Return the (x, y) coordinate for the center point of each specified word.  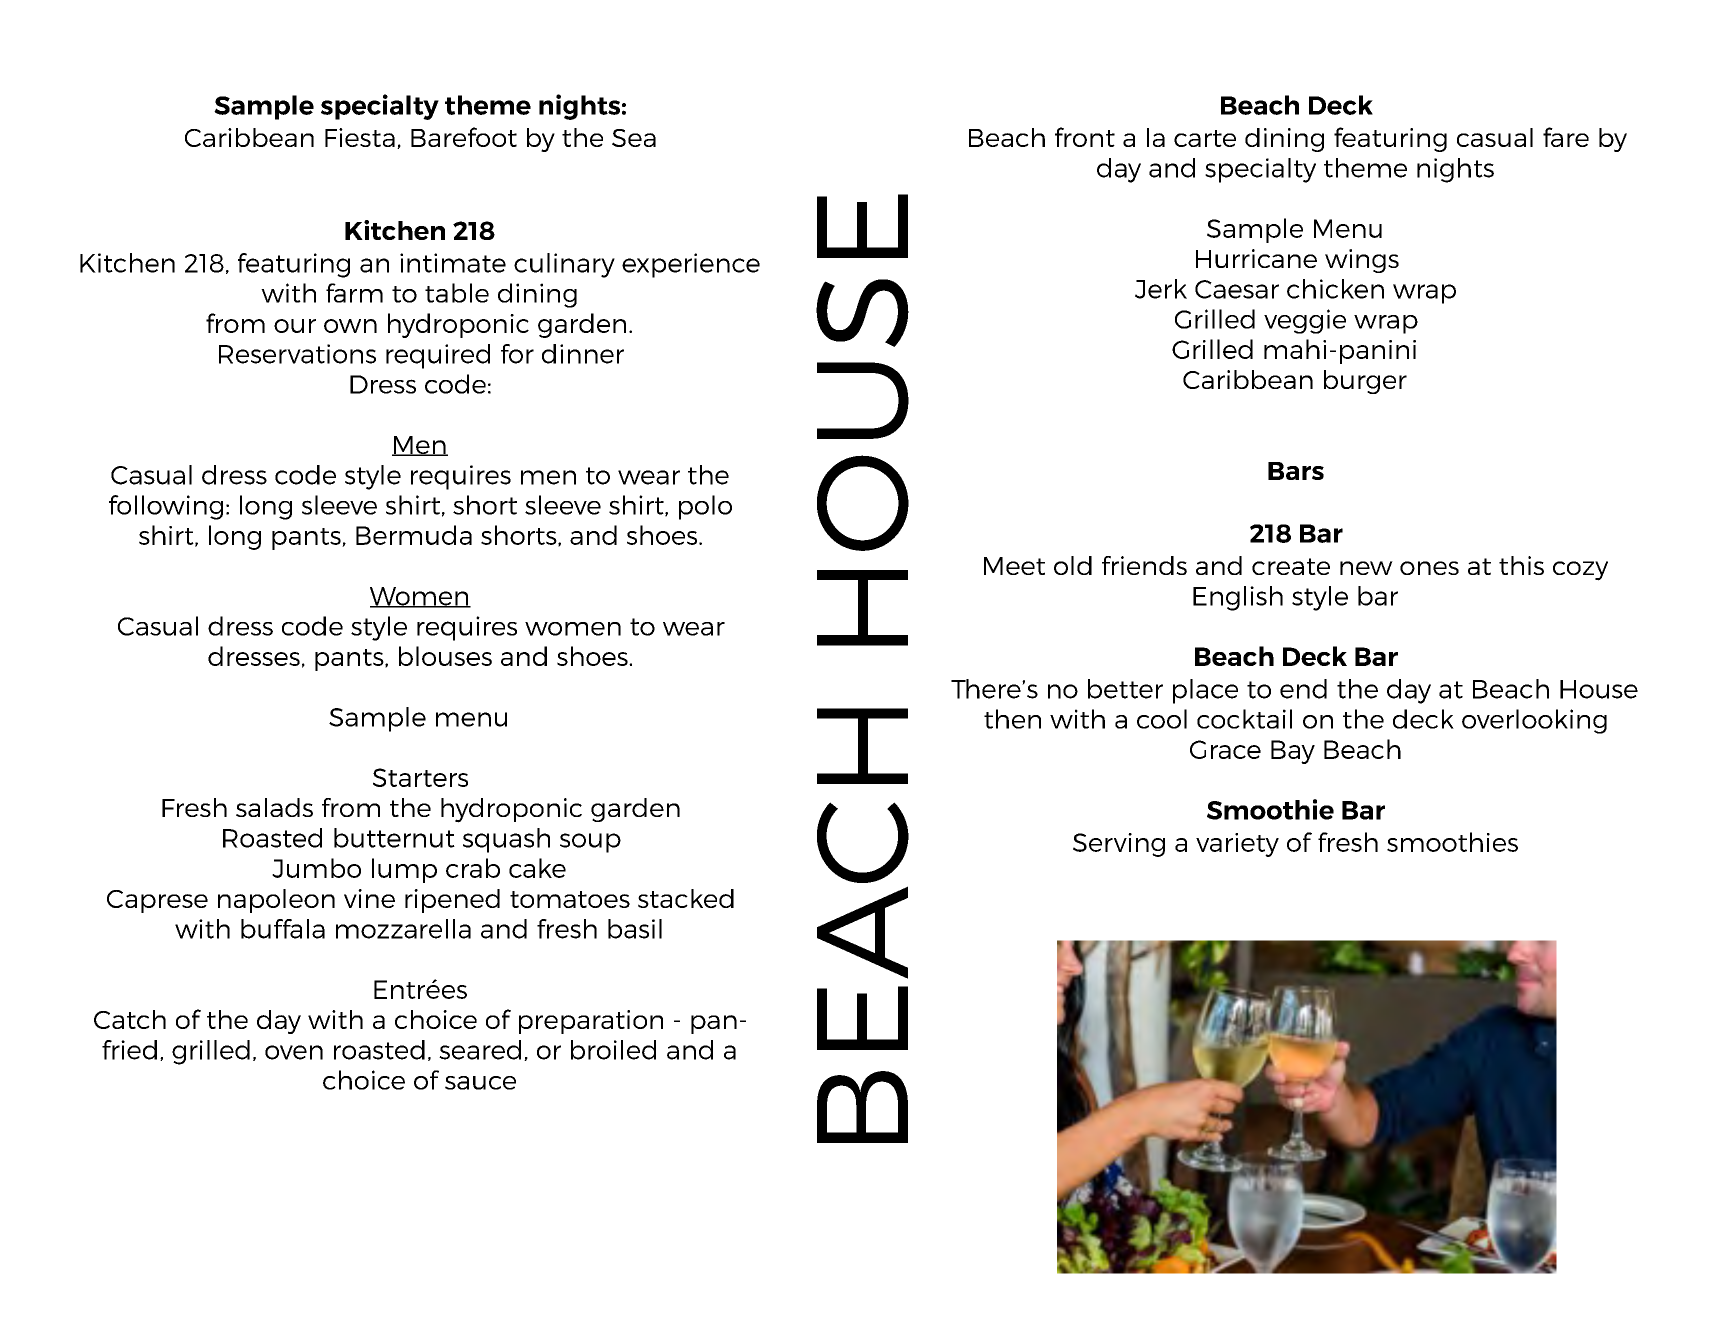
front (1085, 137)
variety (1237, 845)
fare (1566, 137)
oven (294, 1052)
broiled (613, 1050)
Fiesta (360, 137)
